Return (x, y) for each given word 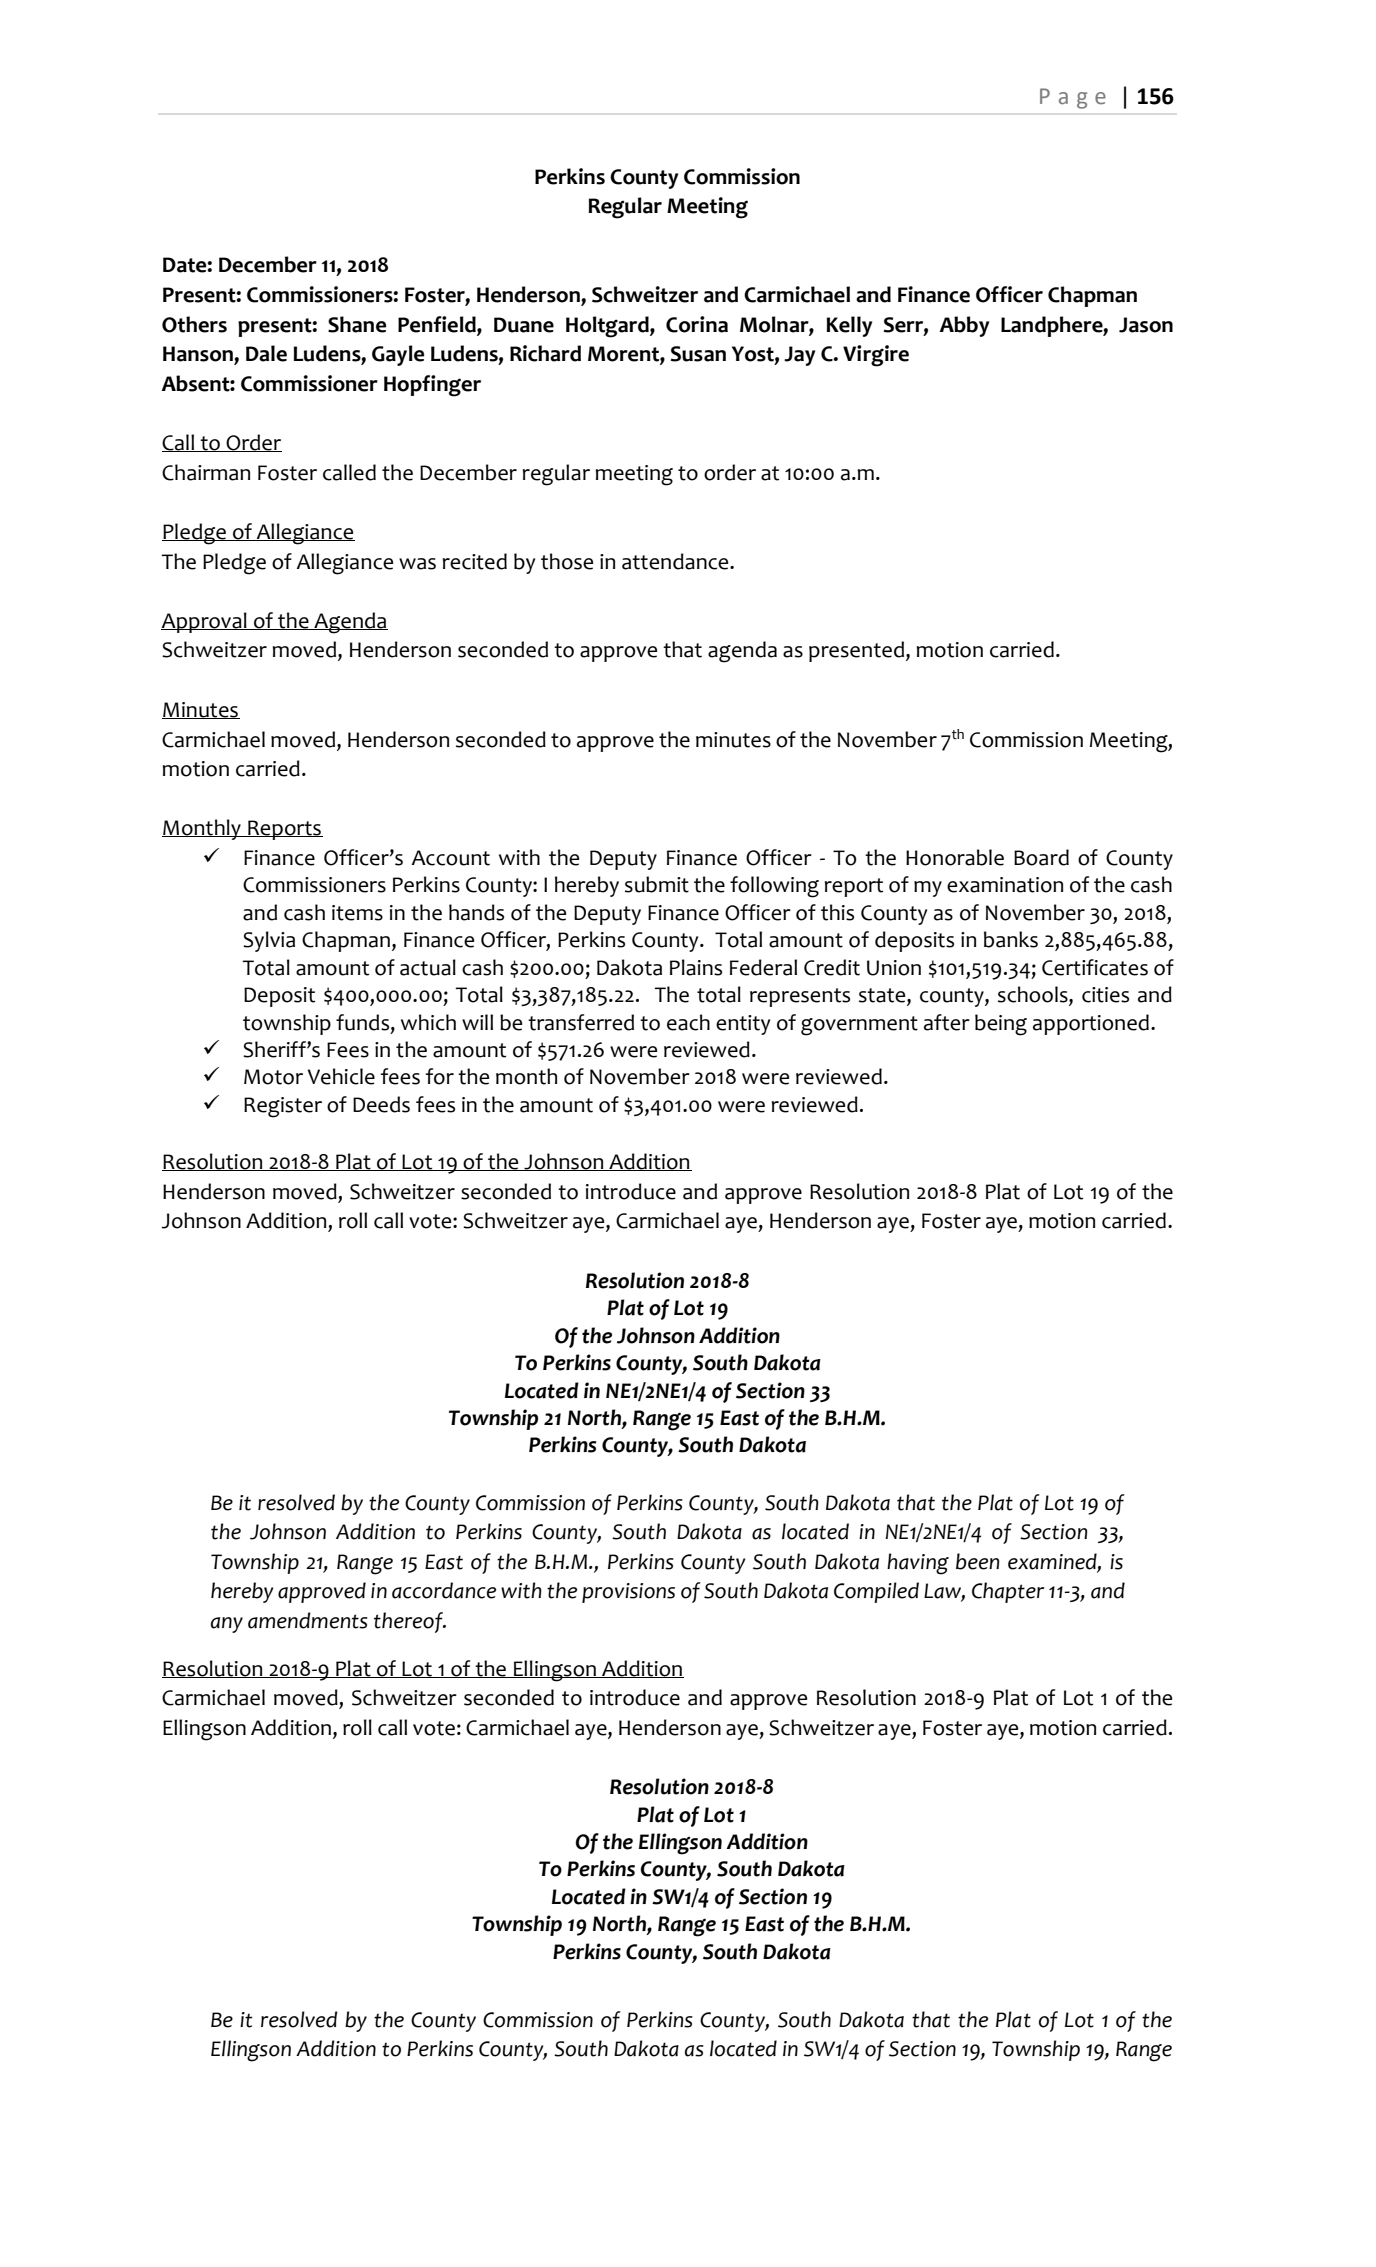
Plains (696, 967)
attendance (676, 561)
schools (1034, 995)
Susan (698, 354)
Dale (266, 353)
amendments (308, 1620)
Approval (205, 622)
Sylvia (269, 941)
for (440, 1076)
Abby (964, 326)
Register (283, 1107)
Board (1041, 857)
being (1001, 1025)
